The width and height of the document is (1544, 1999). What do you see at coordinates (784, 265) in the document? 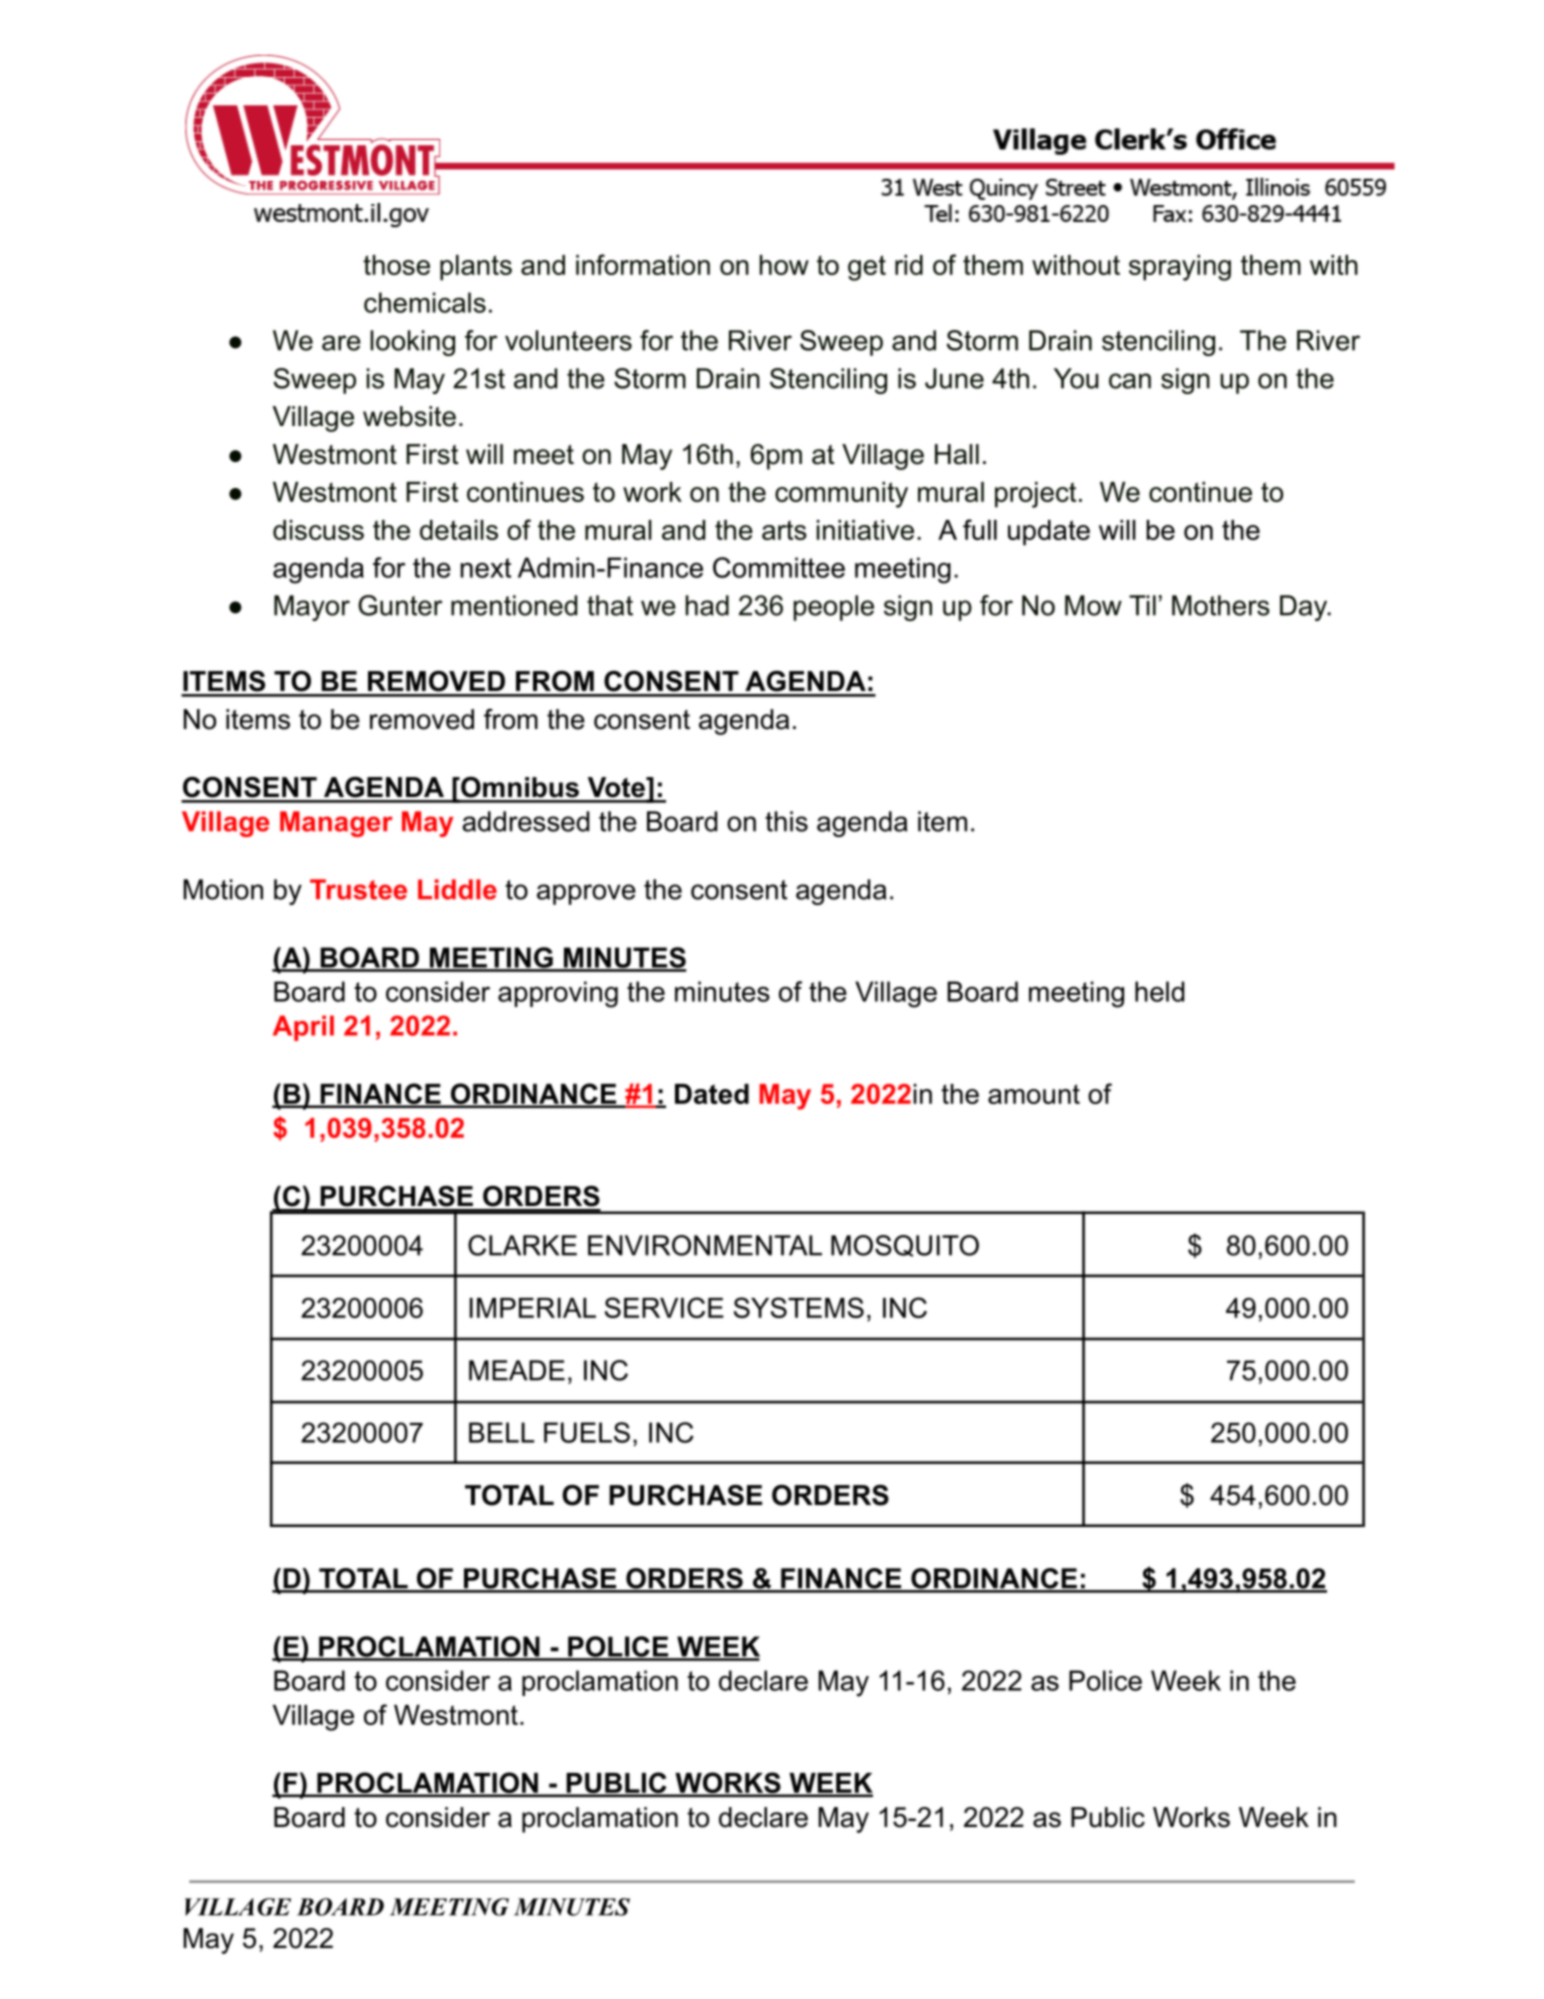
I see `how` at bounding box center [784, 265].
